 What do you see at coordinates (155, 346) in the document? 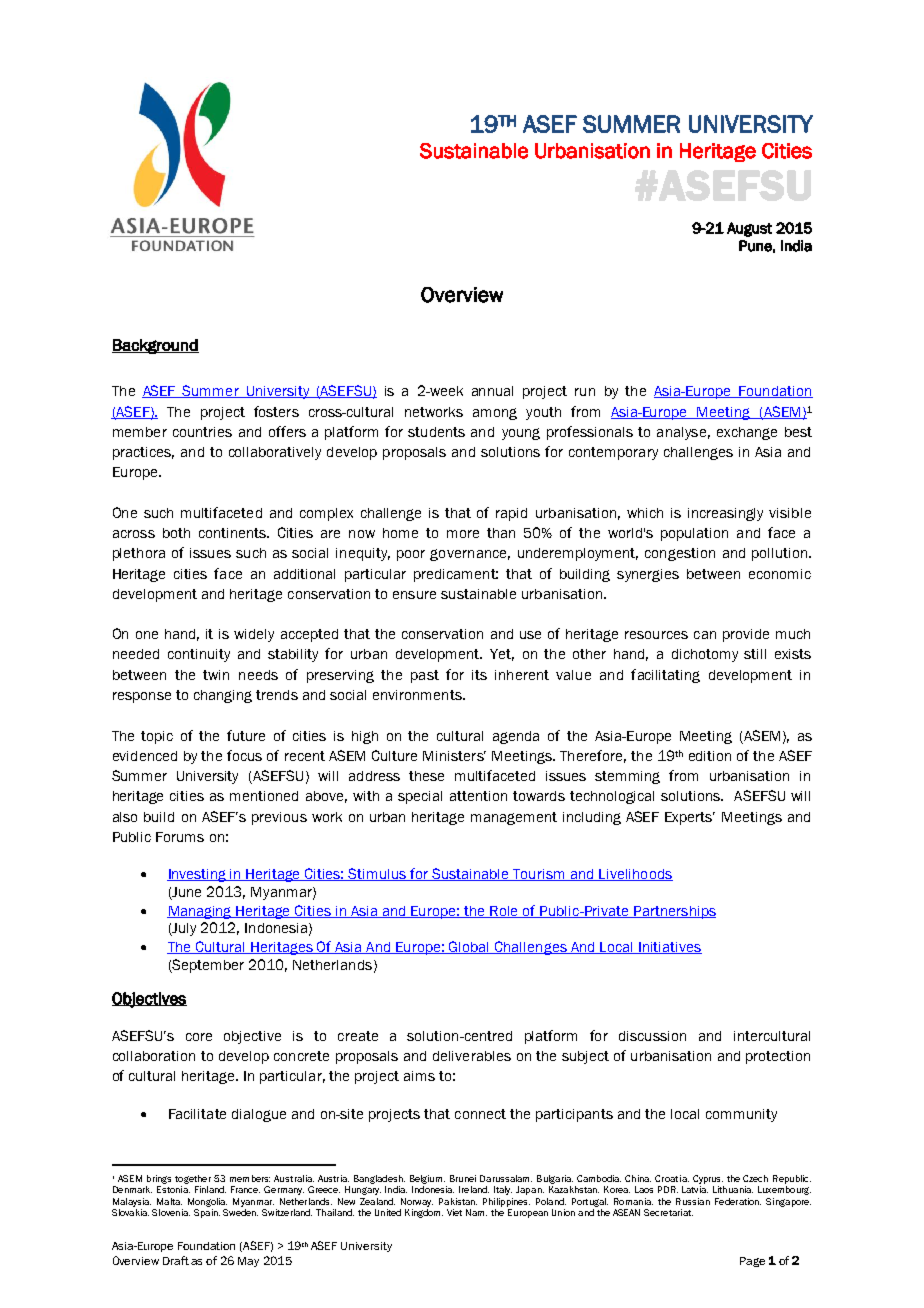
I see `Background` at bounding box center [155, 346].
